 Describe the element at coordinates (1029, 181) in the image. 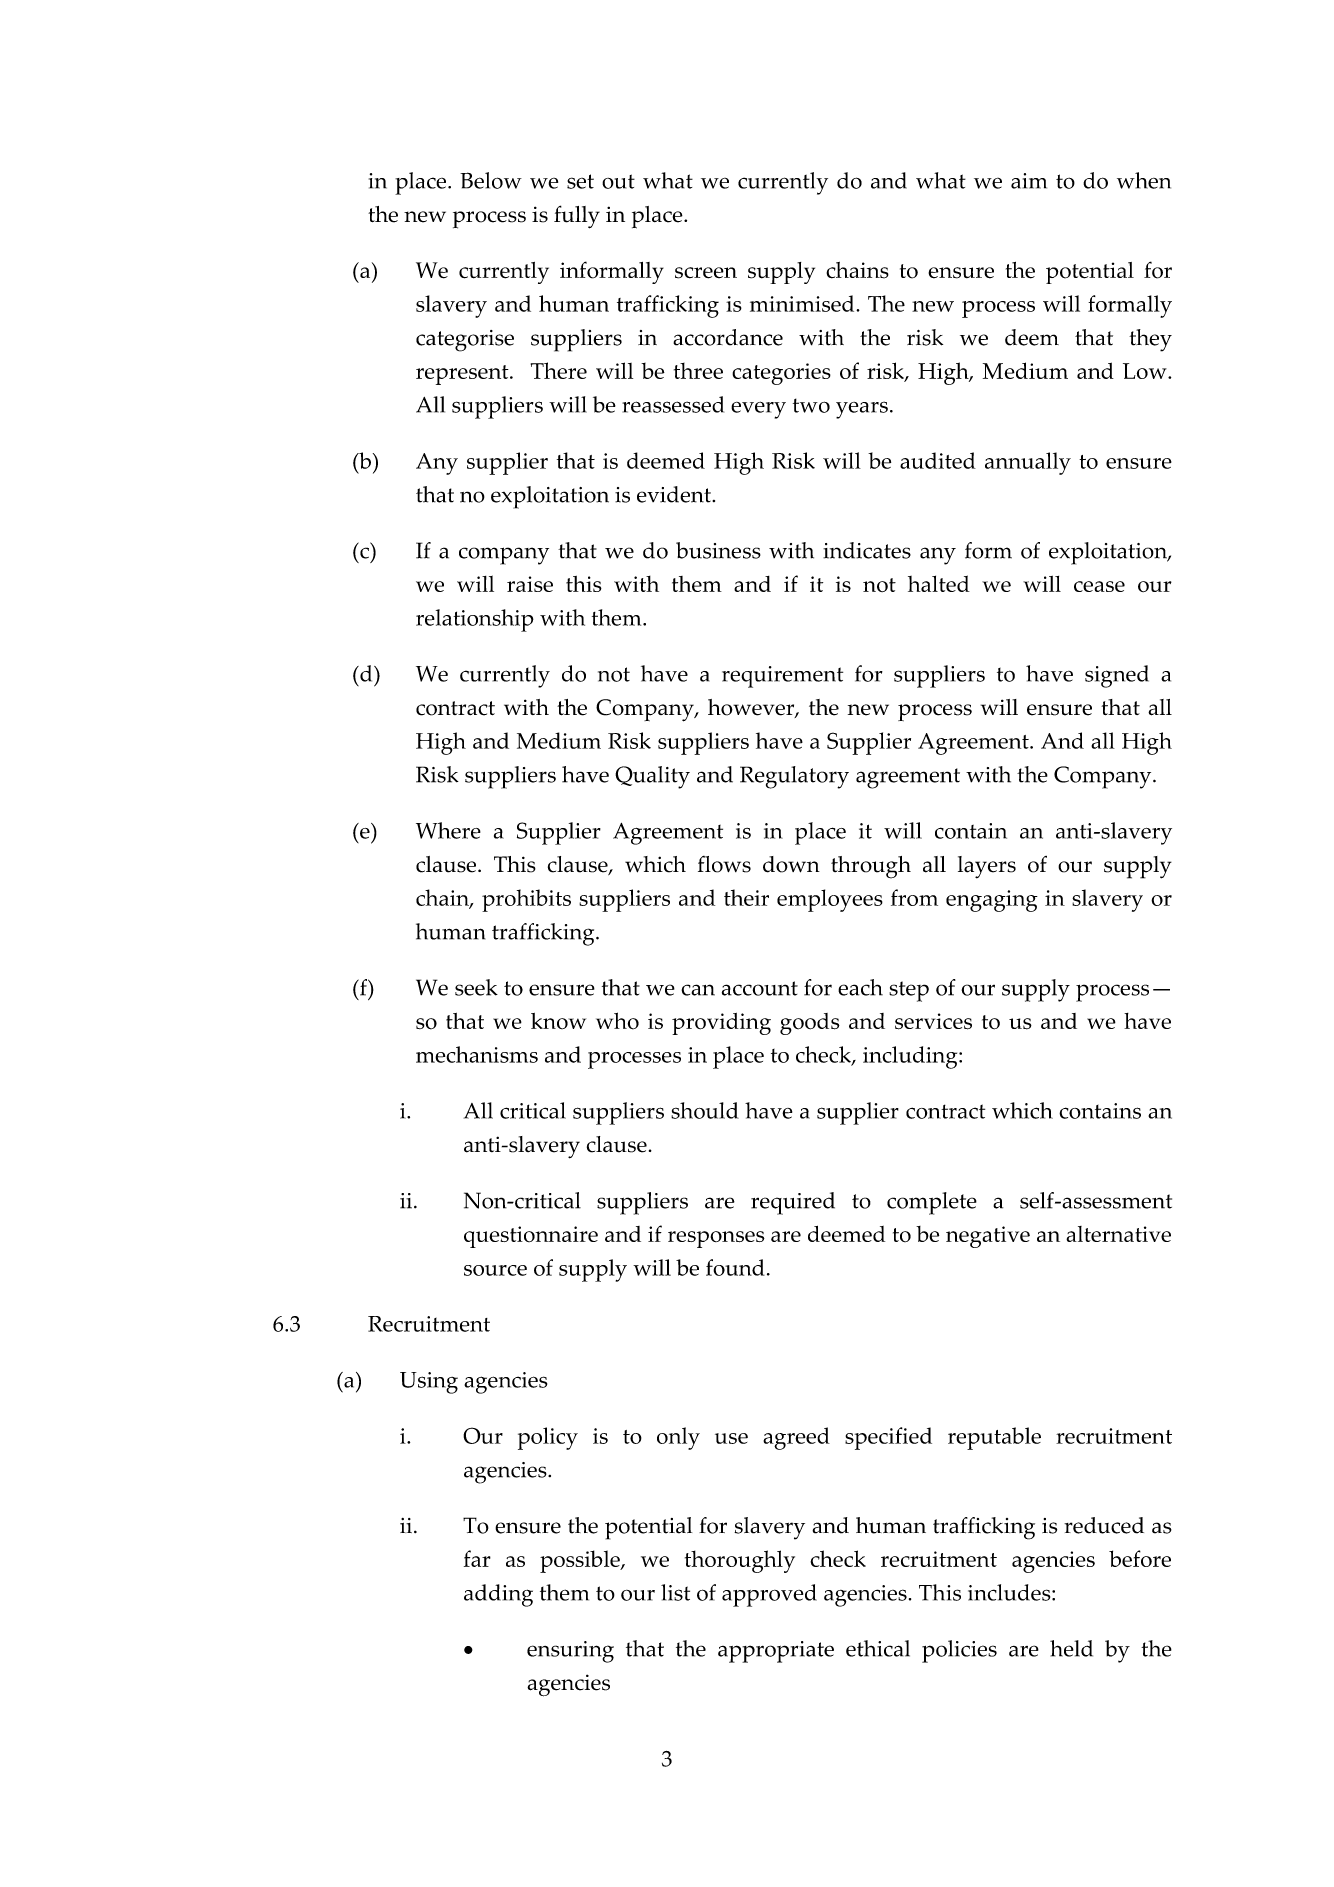

I see `aim` at that location.
